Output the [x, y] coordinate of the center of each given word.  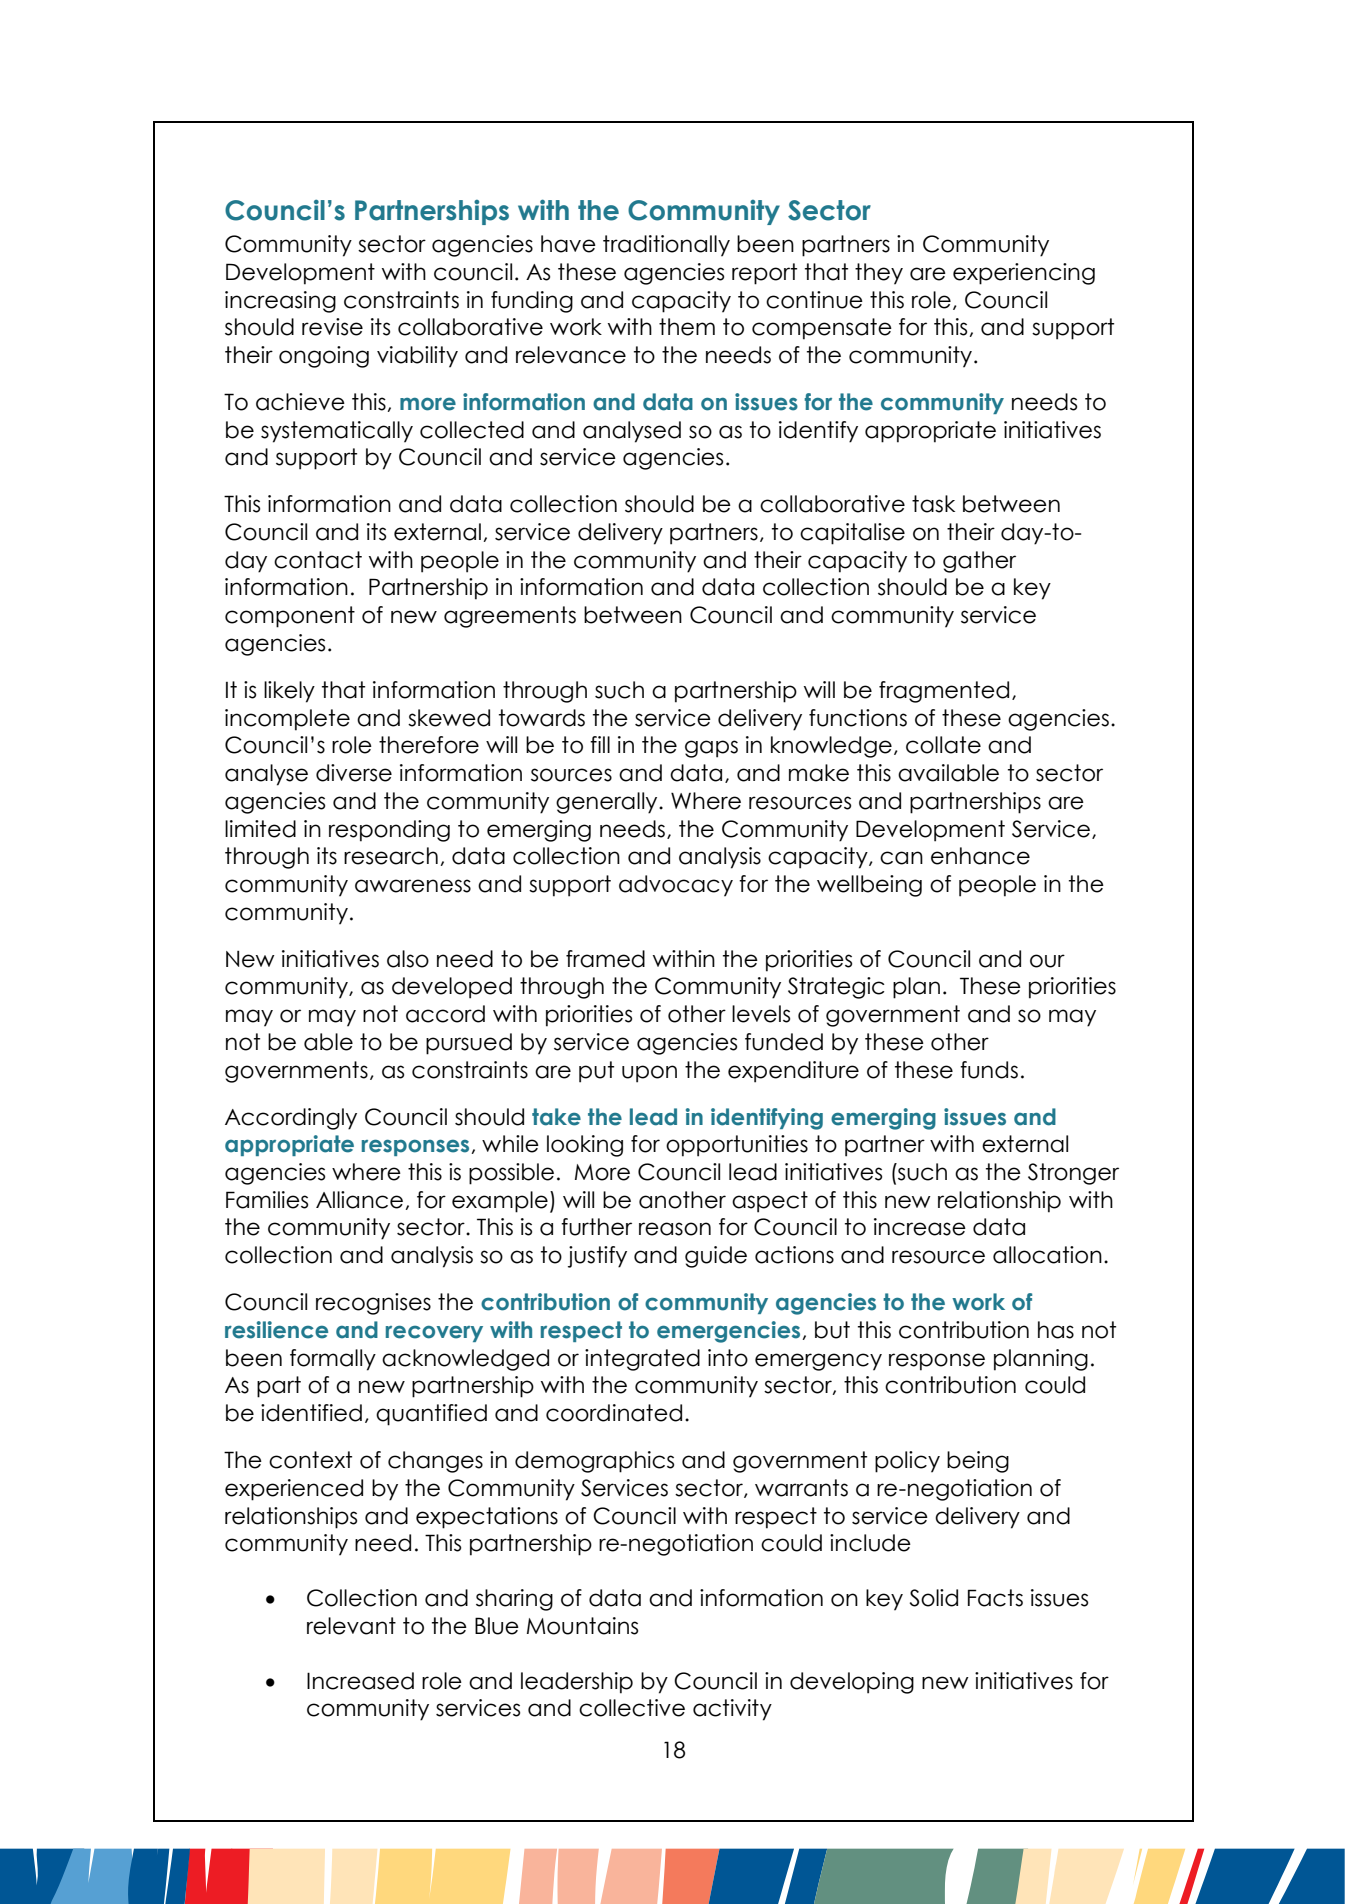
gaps [711, 749]
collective [632, 1708]
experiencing [1024, 274]
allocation [1047, 1255]
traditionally [666, 246]
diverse [354, 773]
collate [943, 745]
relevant [351, 1626]
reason [675, 1229]
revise [332, 327]
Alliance [359, 1200]
